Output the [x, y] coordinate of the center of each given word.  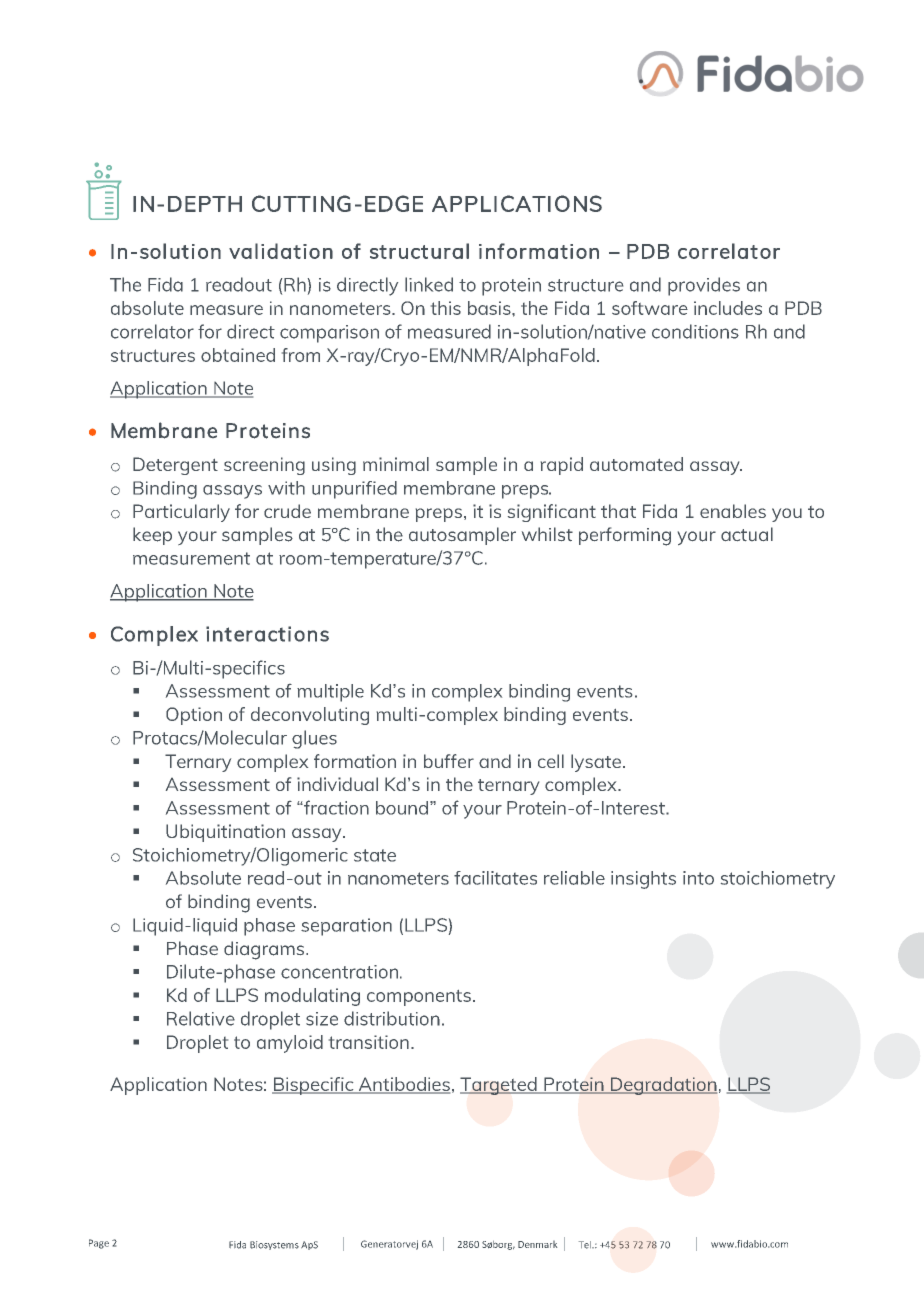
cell [551, 761]
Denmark [537, 1244]
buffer [449, 761]
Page [99, 1244]
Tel [586, 1245]
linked [429, 284]
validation [281, 251]
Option [194, 716]
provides [704, 286]
